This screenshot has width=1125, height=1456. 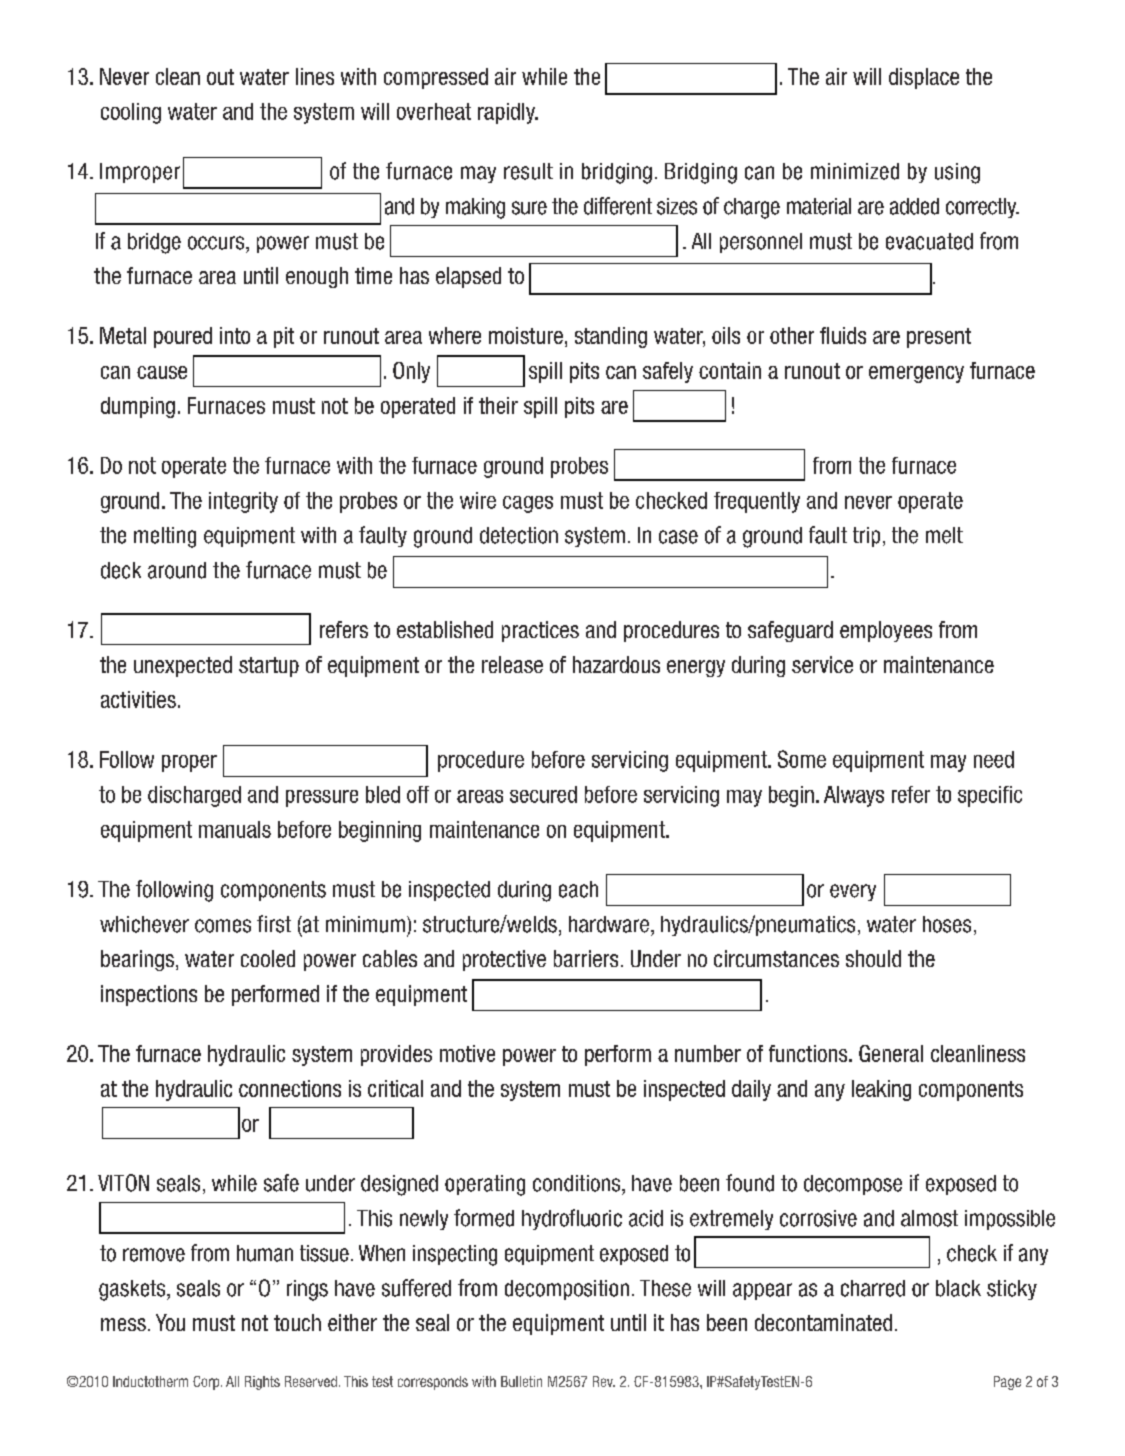 What do you see at coordinates (498, 405) in the screenshot?
I see `their` at bounding box center [498, 405].
